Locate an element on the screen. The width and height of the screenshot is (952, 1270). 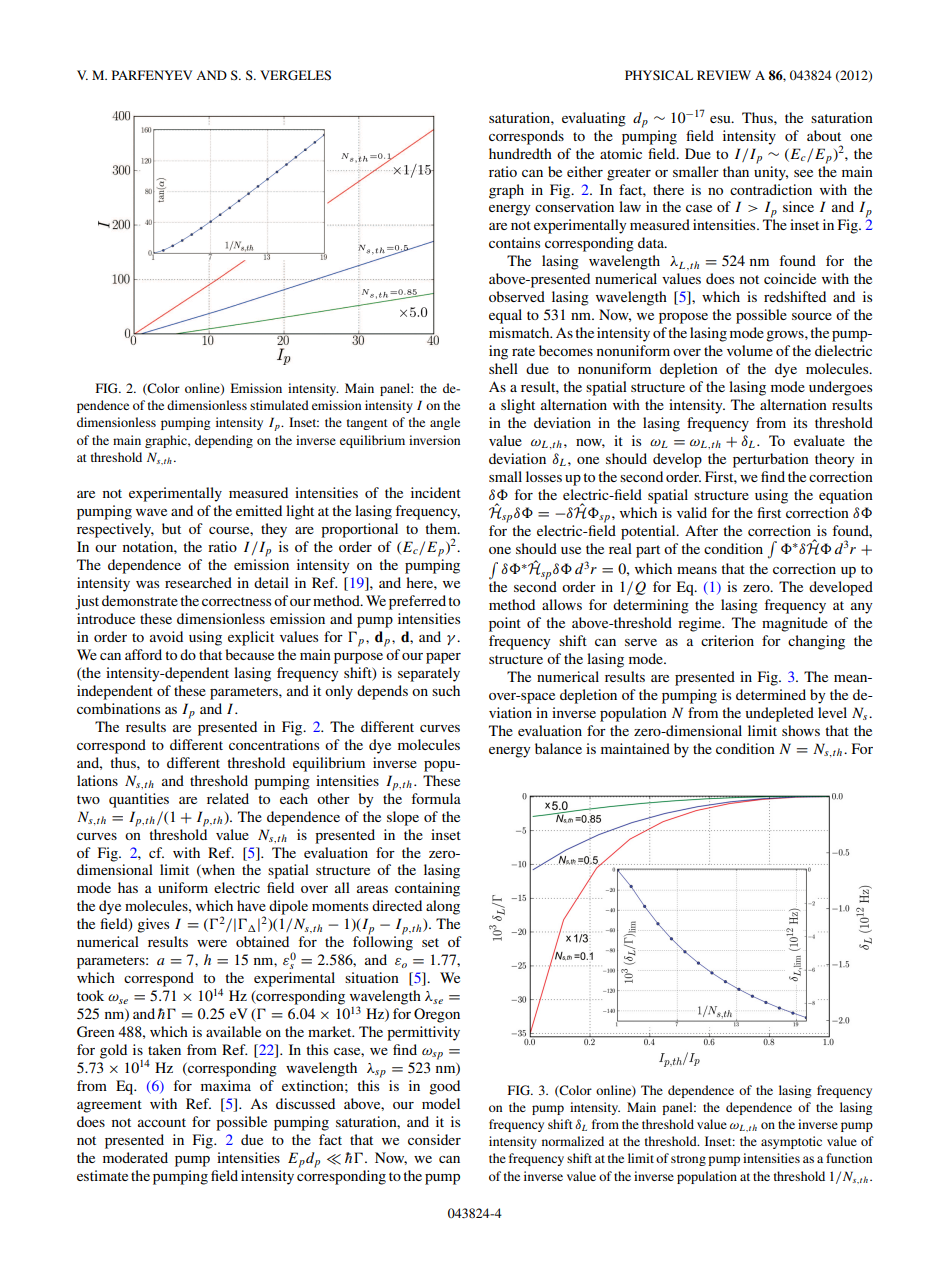
point is located at coordinates (505, 624).
